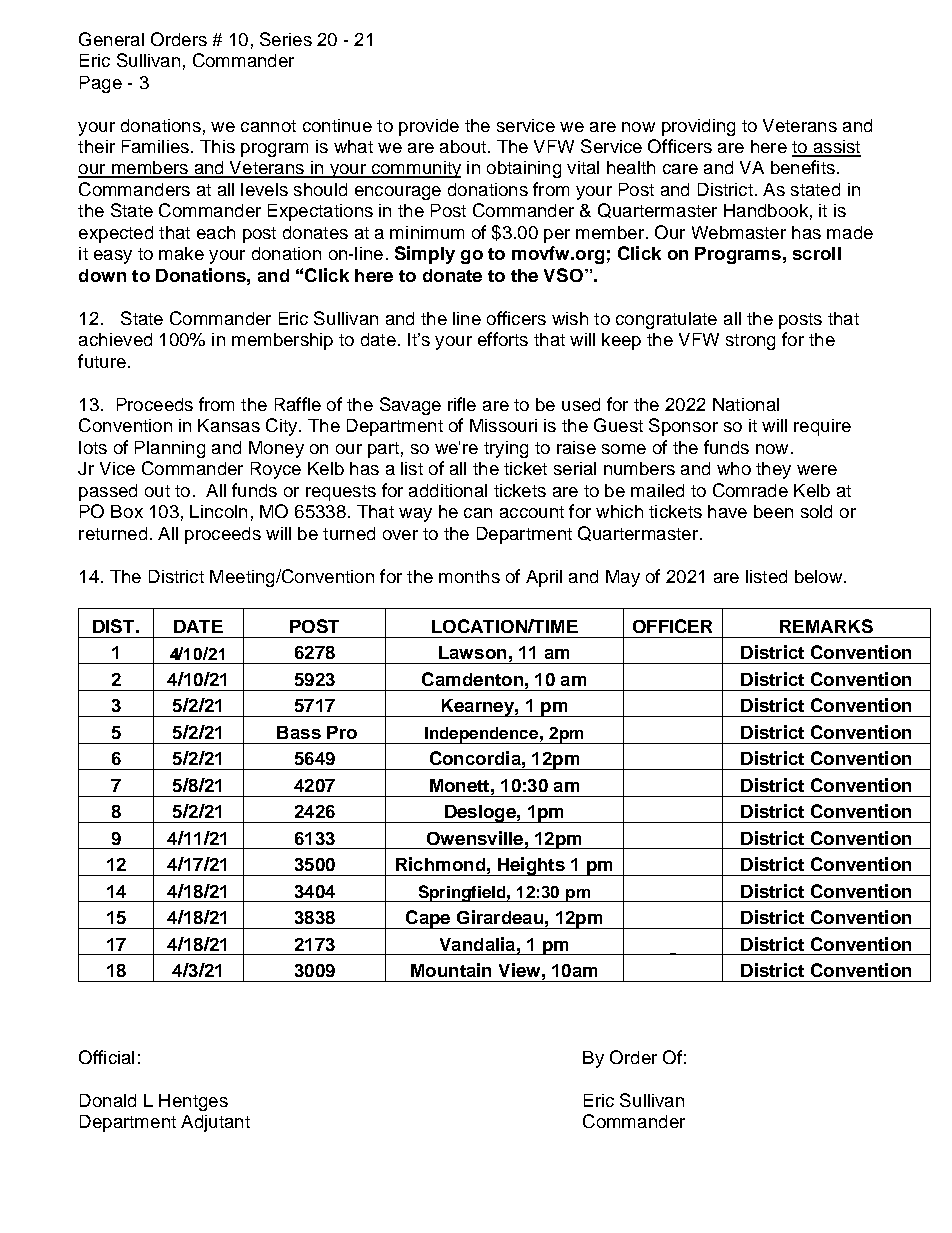 This image has width=952, height=1233. Describe the element at coordinates (698, 127) in the image. I see `providing` at that location.
